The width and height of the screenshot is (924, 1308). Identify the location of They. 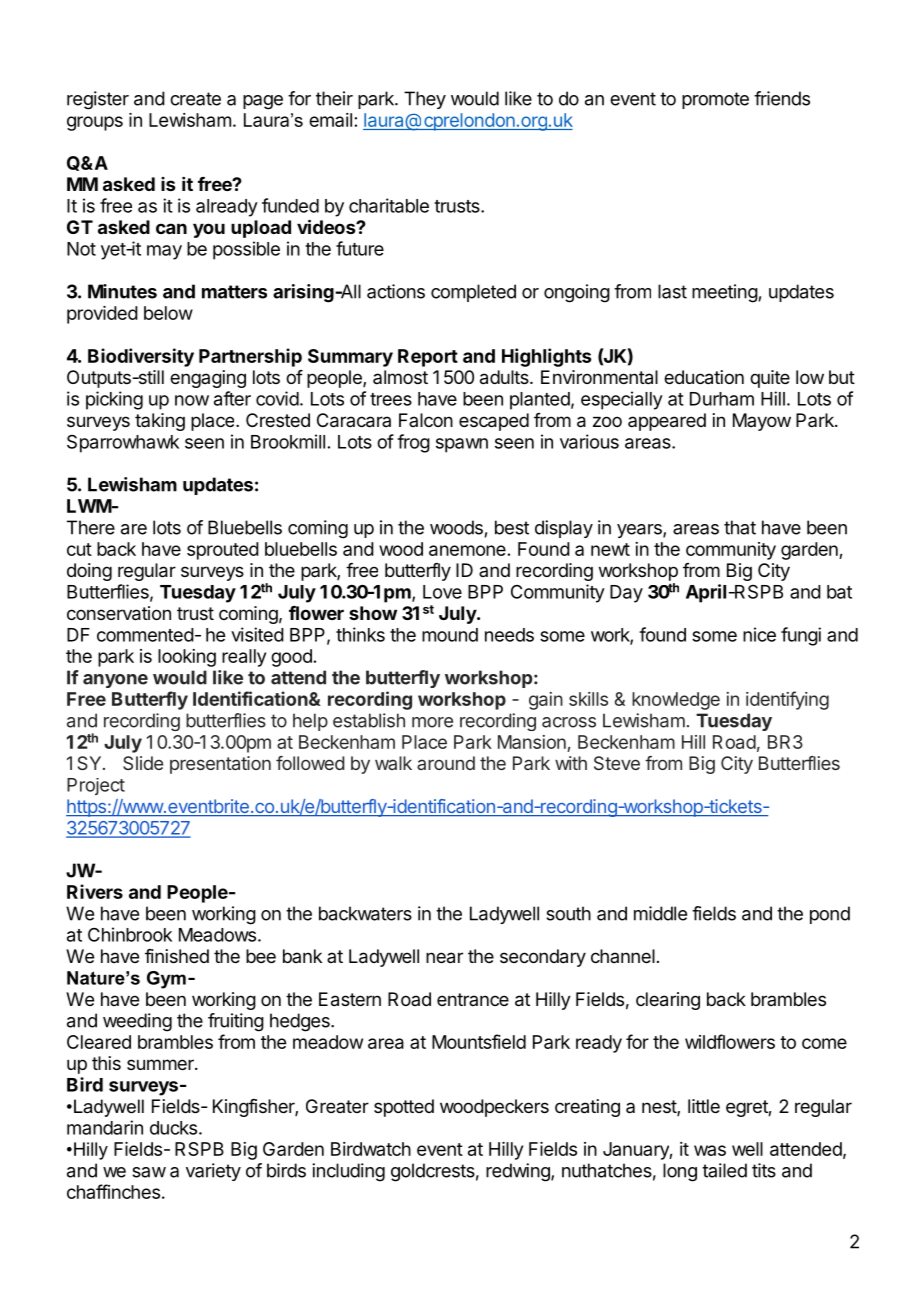
(425, 100).
